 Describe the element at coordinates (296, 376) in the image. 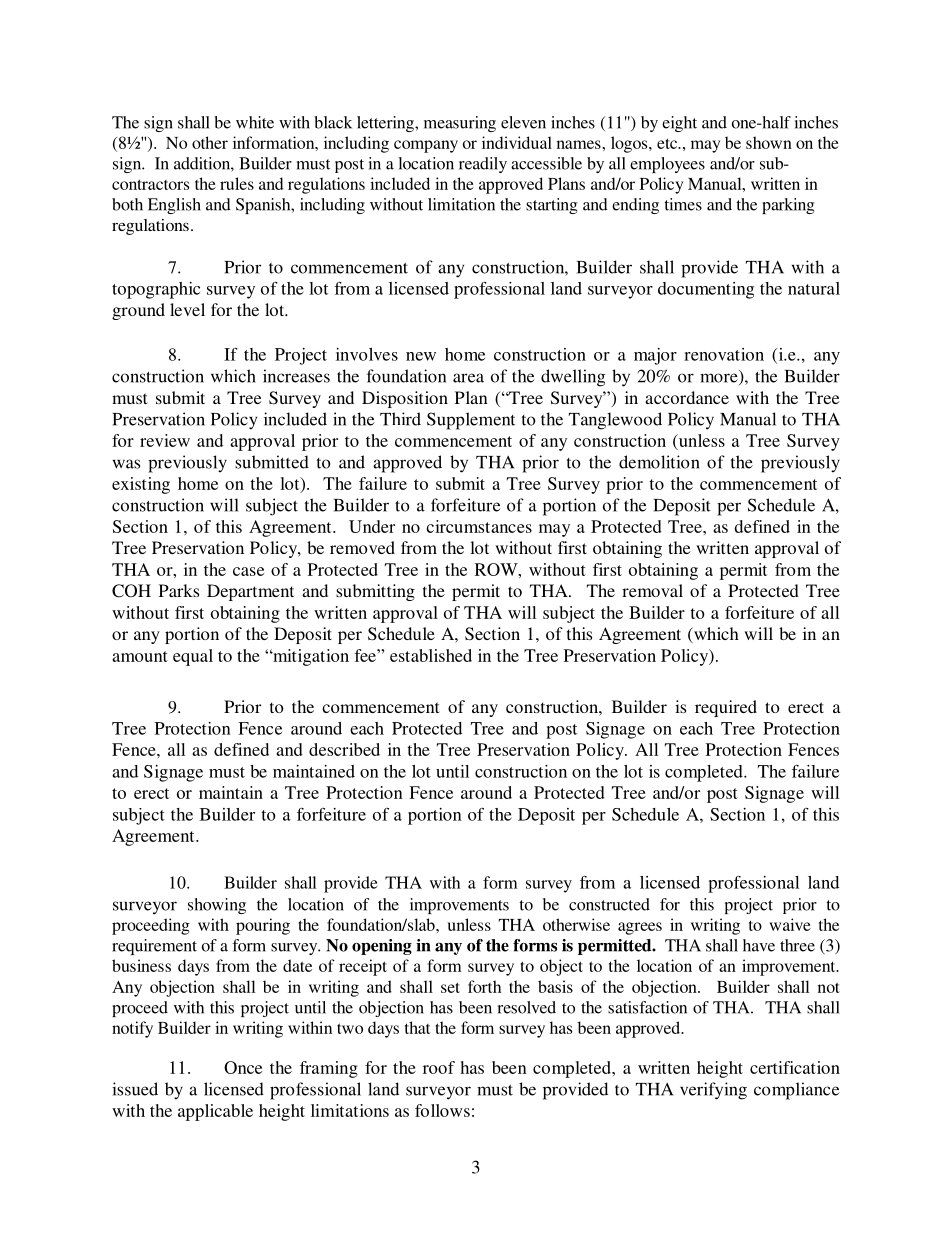

I see `increases` at that location.
